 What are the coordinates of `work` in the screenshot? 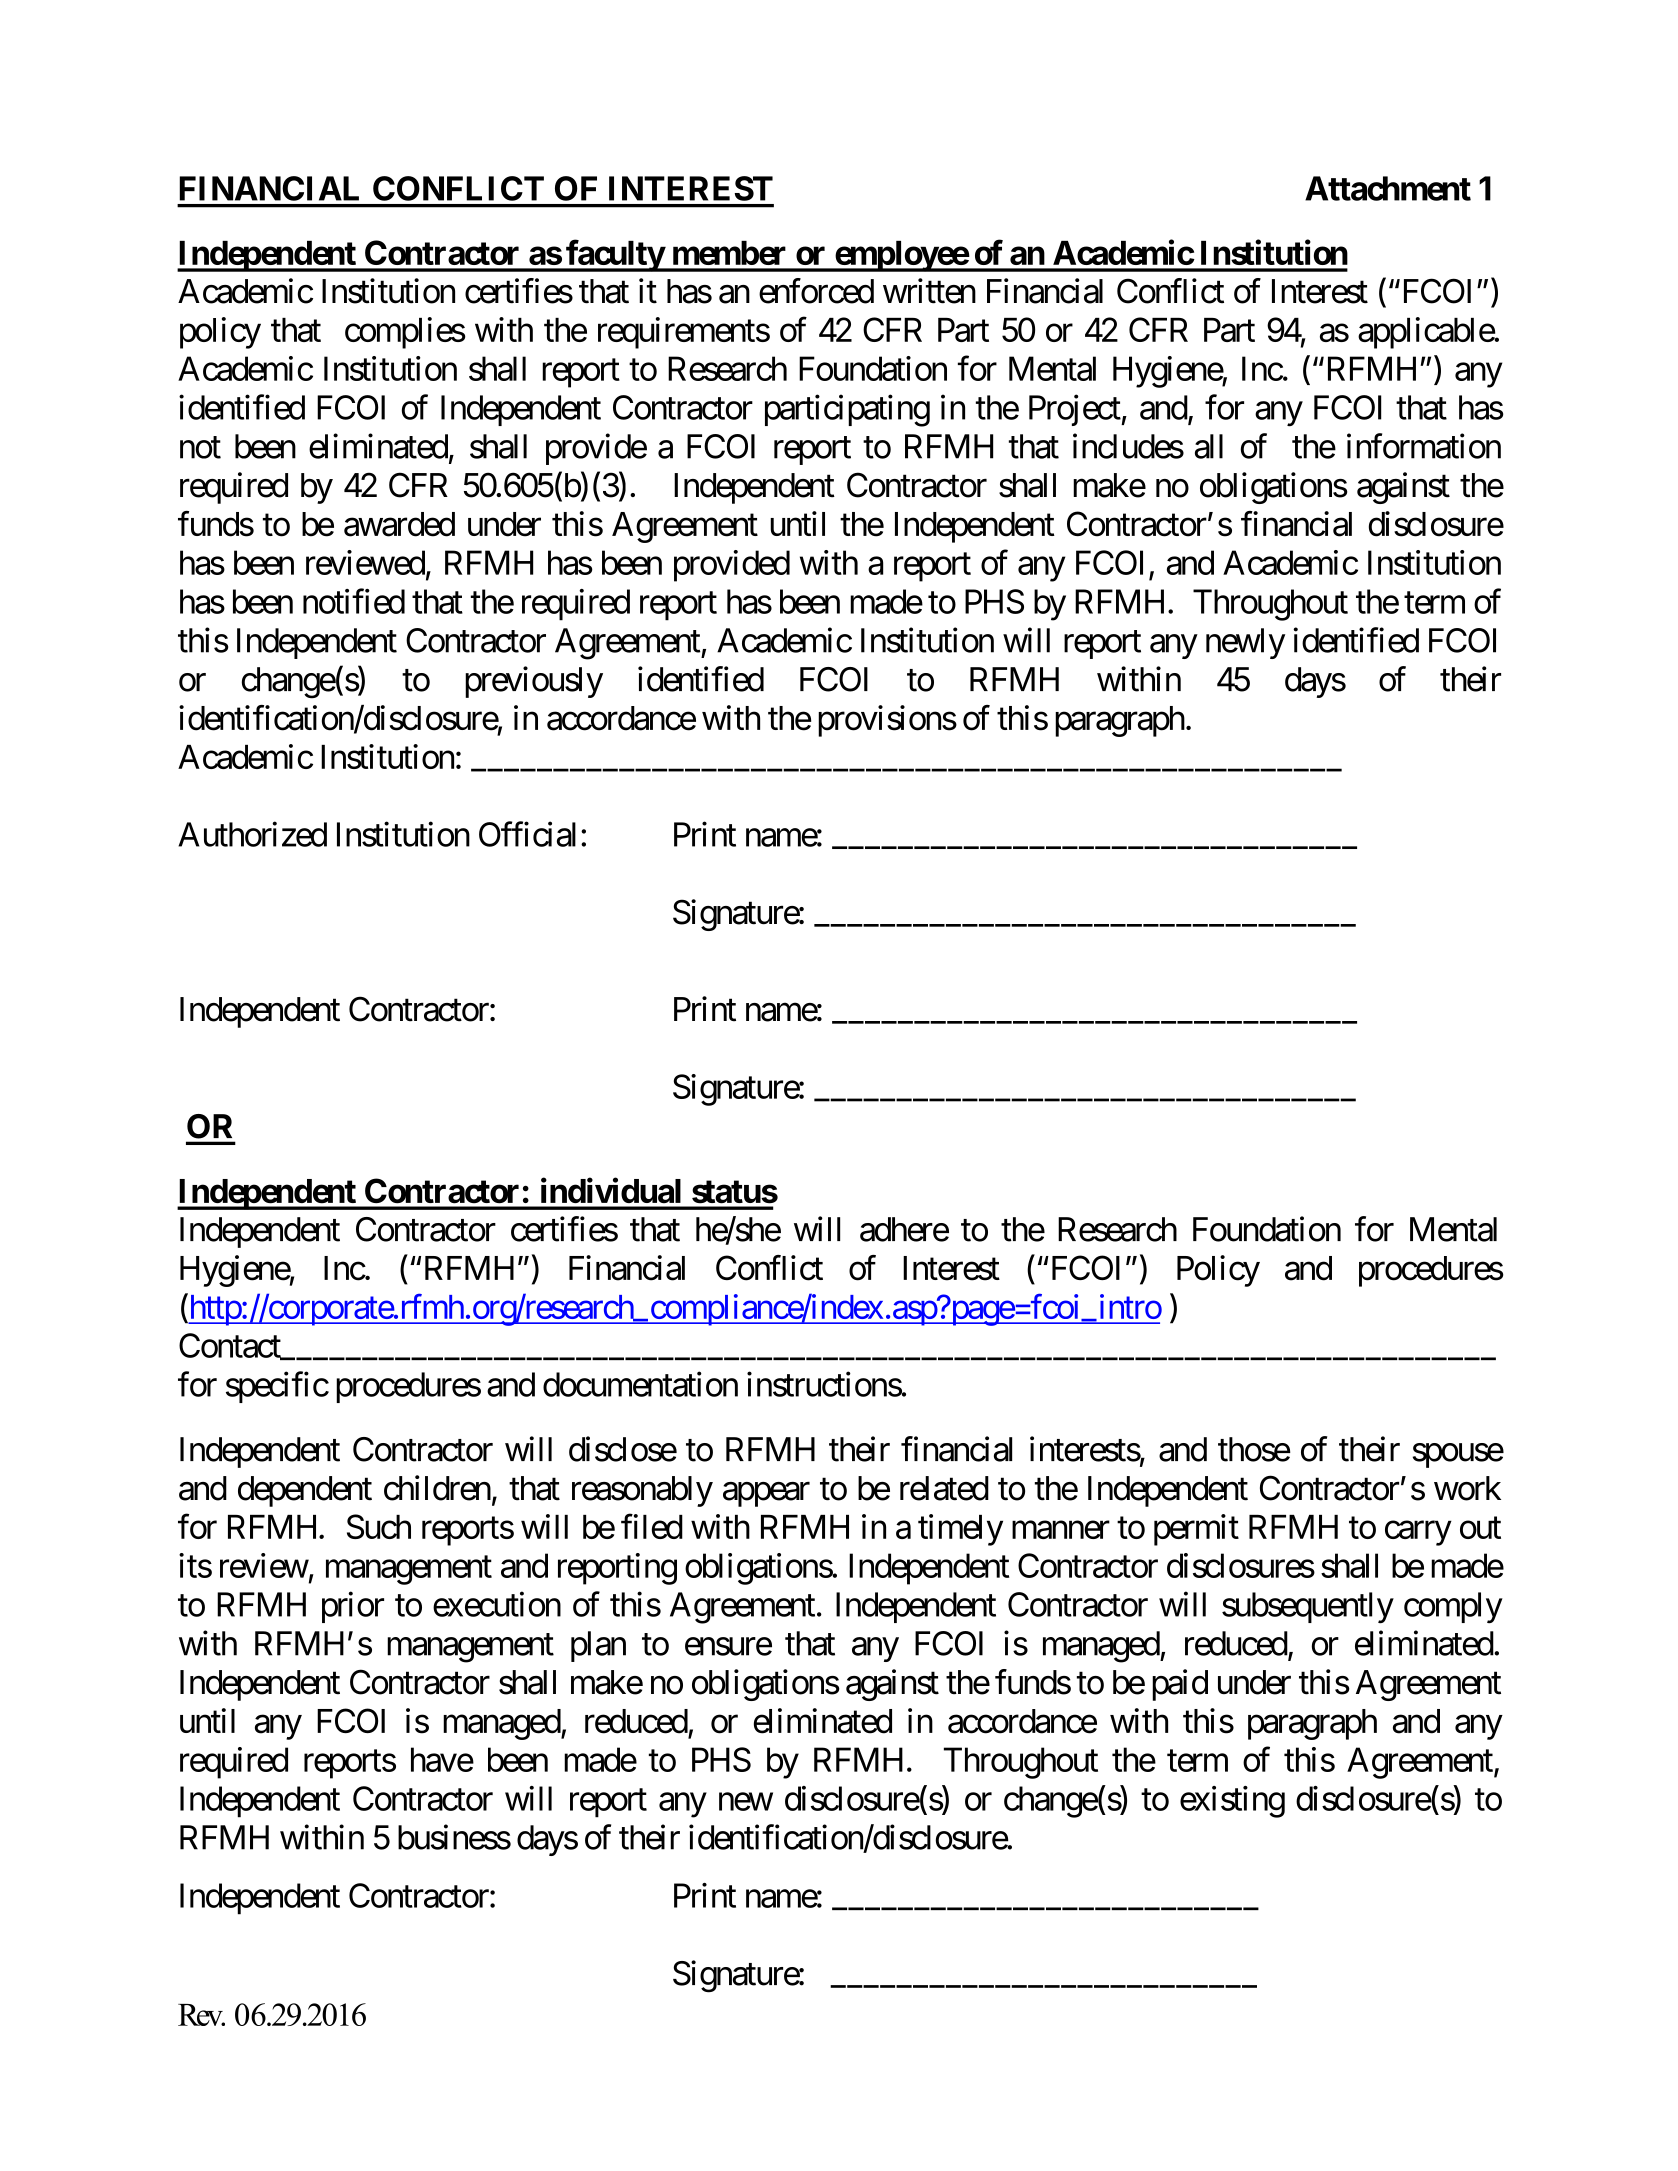 It's located at (1467, 1488).
